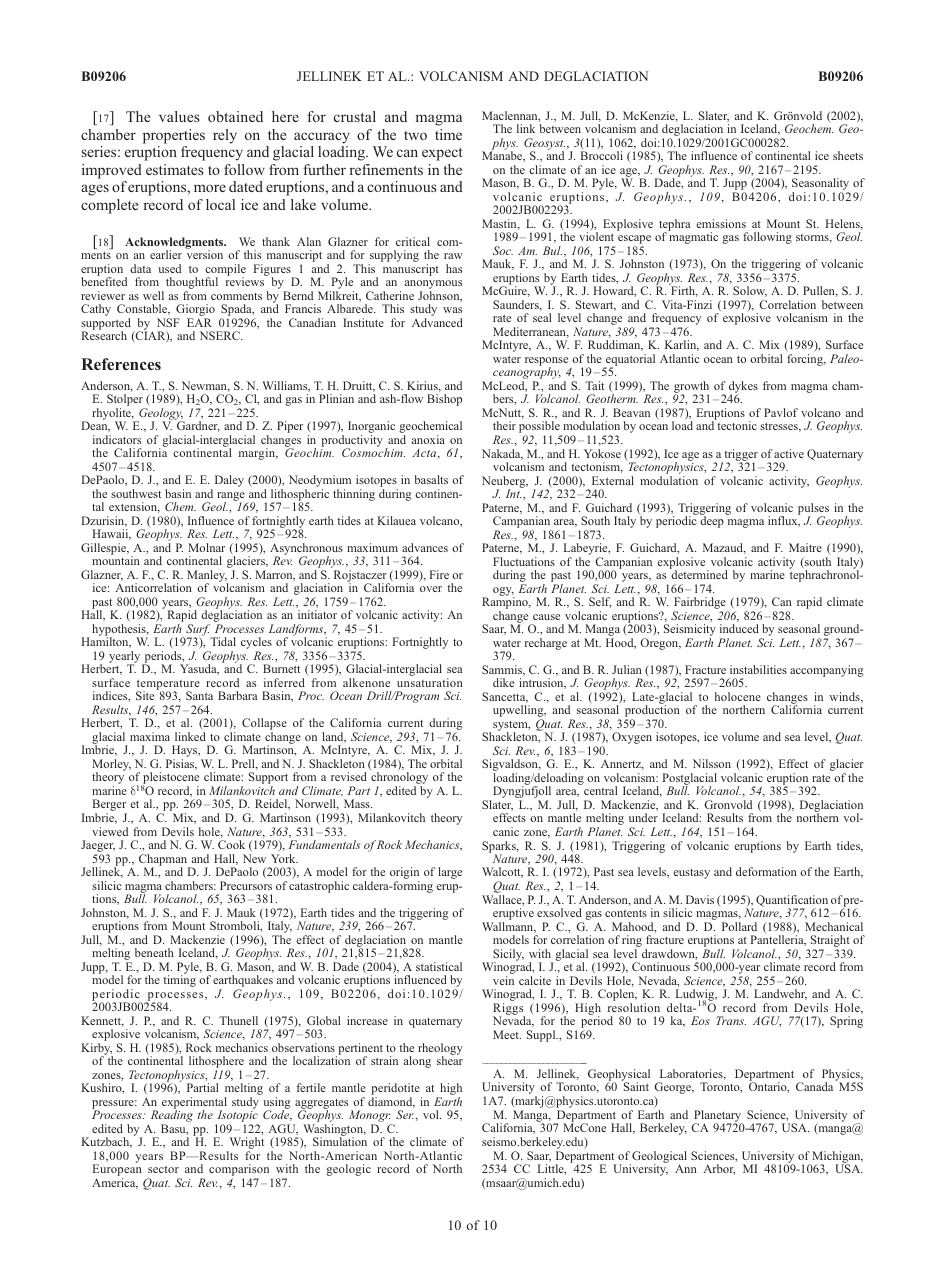 Image resolution: width=945 pixels, height=1288 pixels. What do you see at coordinates (739, 628) in the screenshot?
I see `induced` at bounding box center [739, 628].
